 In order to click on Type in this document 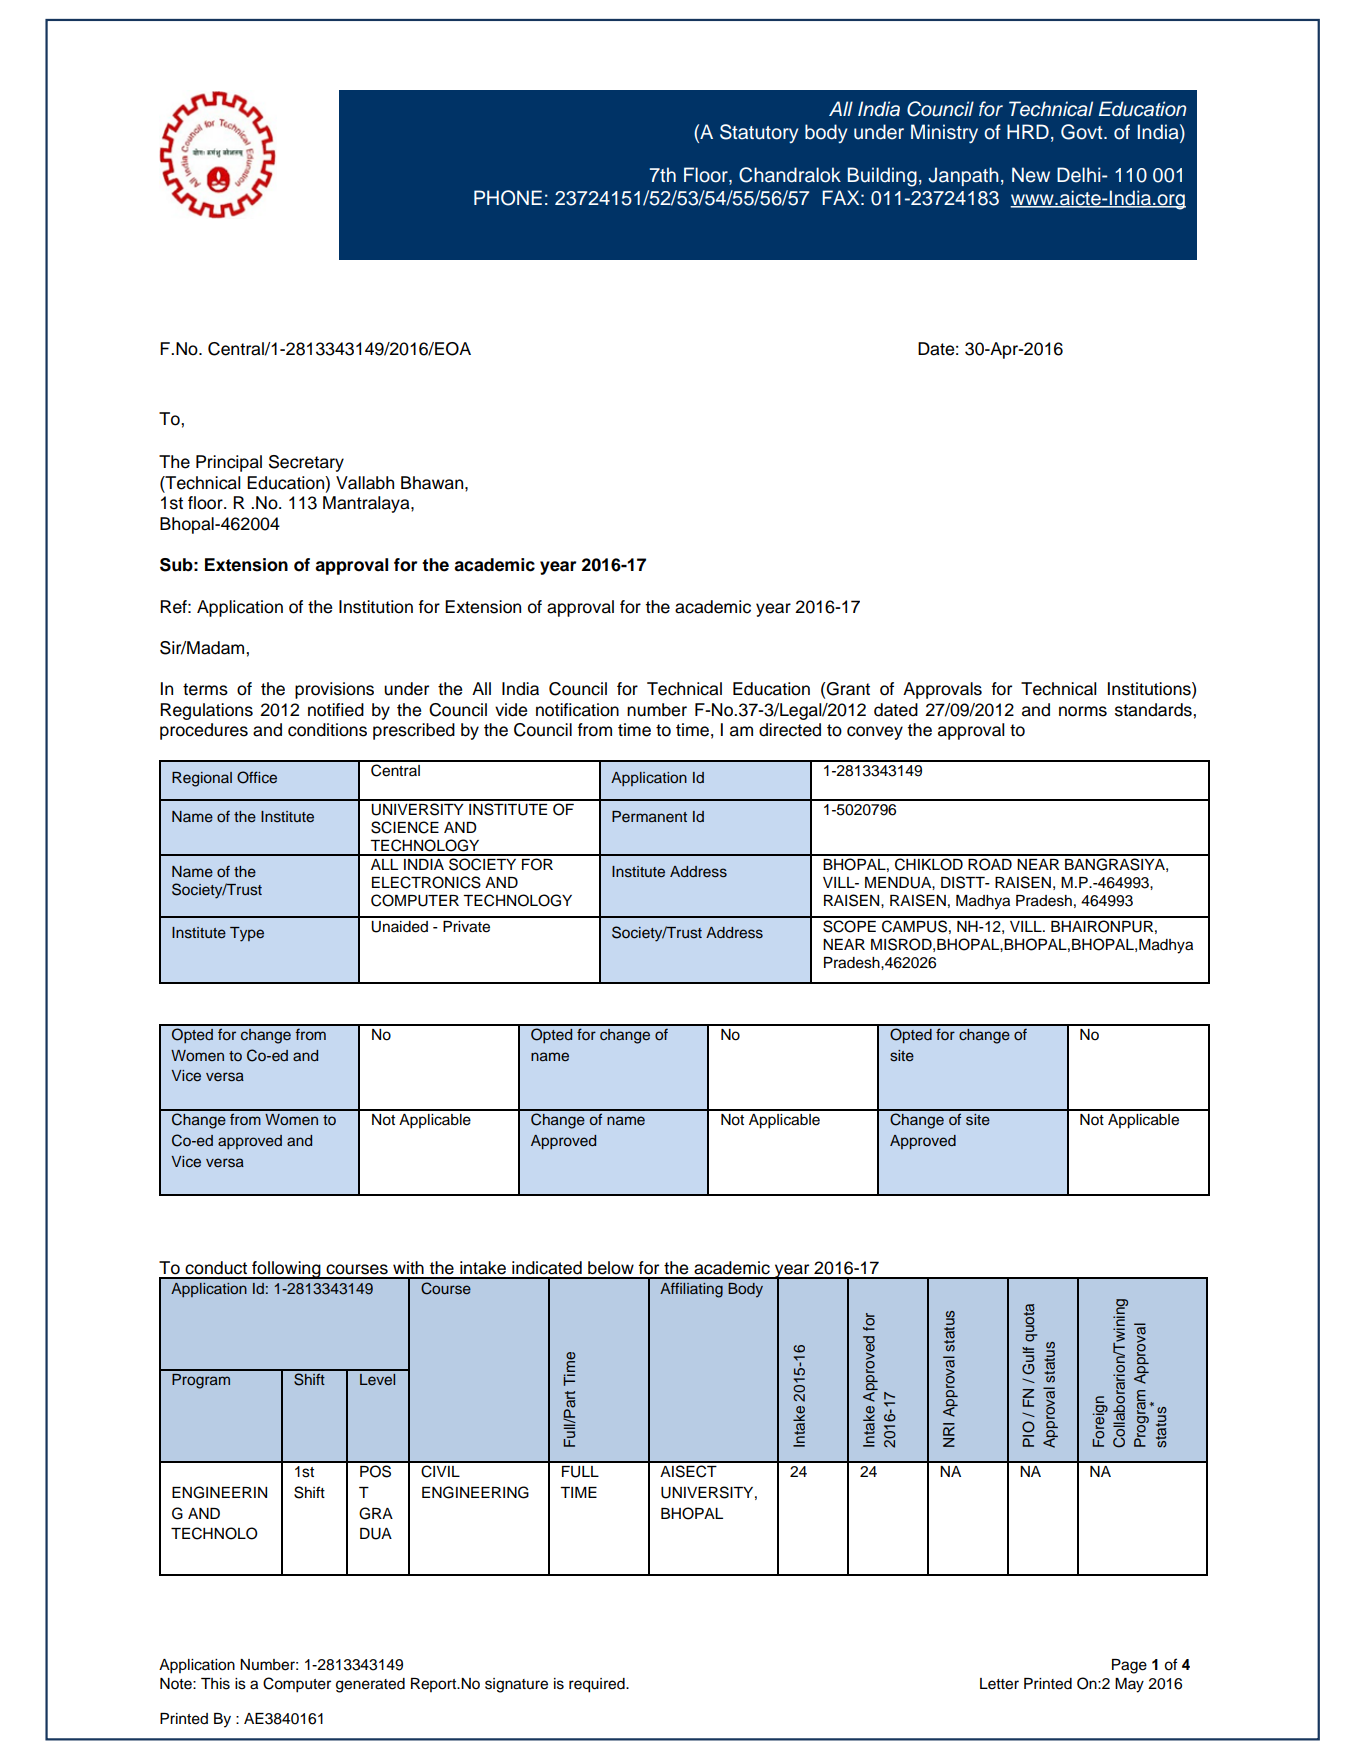, I will do `click(247, 934)`.
